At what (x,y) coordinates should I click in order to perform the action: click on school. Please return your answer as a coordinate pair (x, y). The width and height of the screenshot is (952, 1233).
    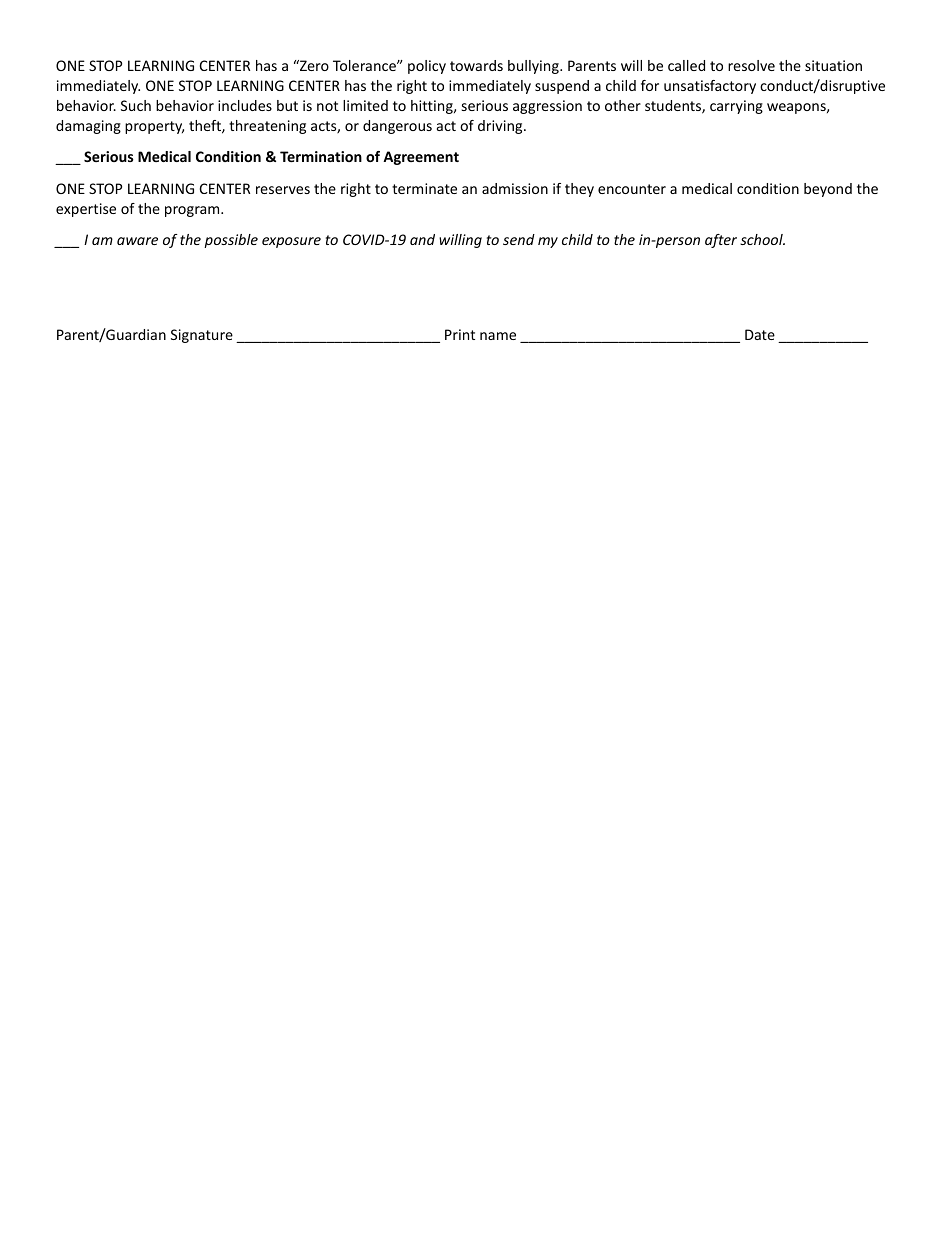
    Looking at the image, I should click on (762, 239).
